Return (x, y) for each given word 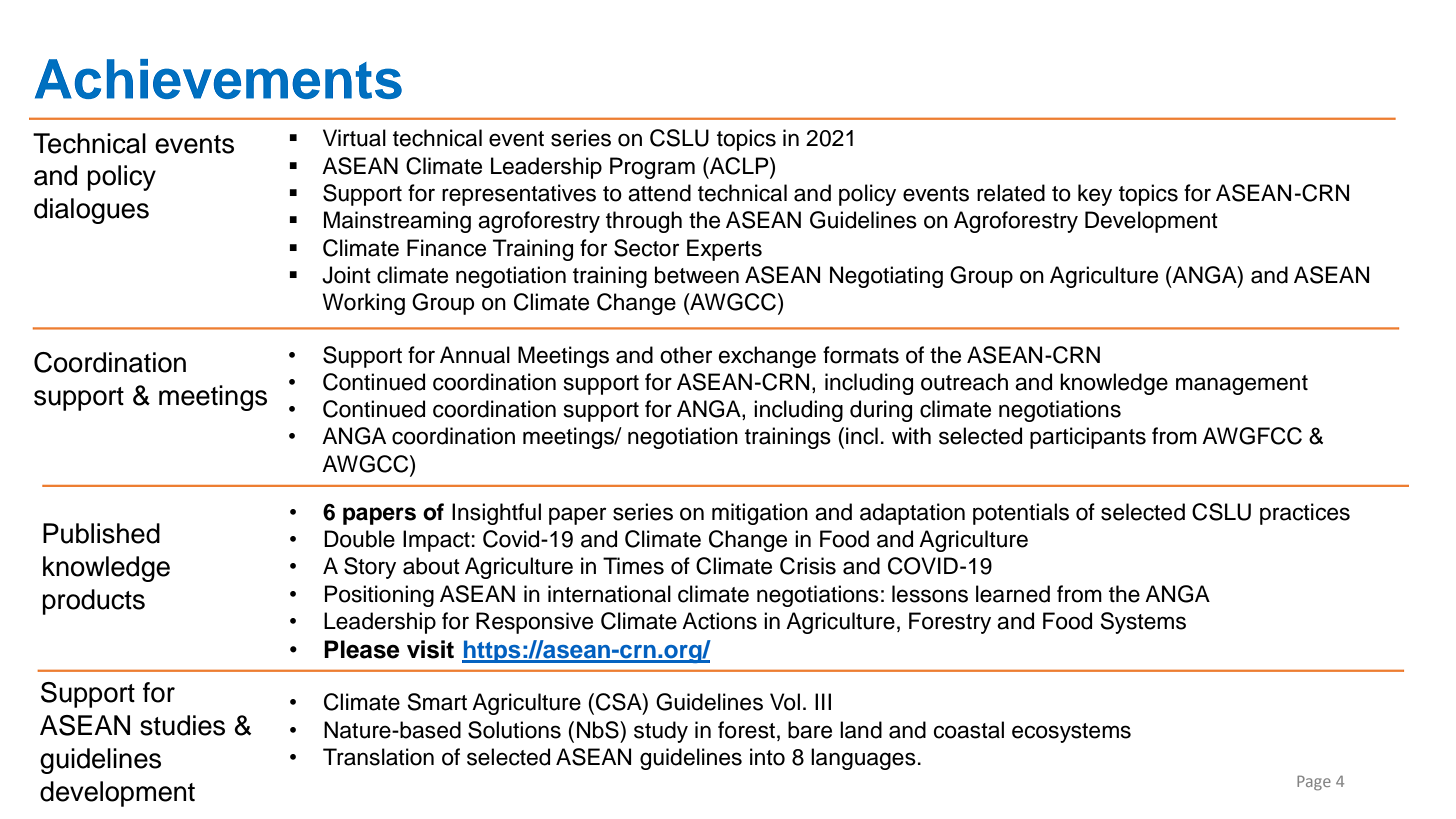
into (767, 757)
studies (182, 725)
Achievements (218, 79)
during (881, 411)
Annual (475, 355)
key (1095, 195)
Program (652, 168)
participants (1088, 438)
